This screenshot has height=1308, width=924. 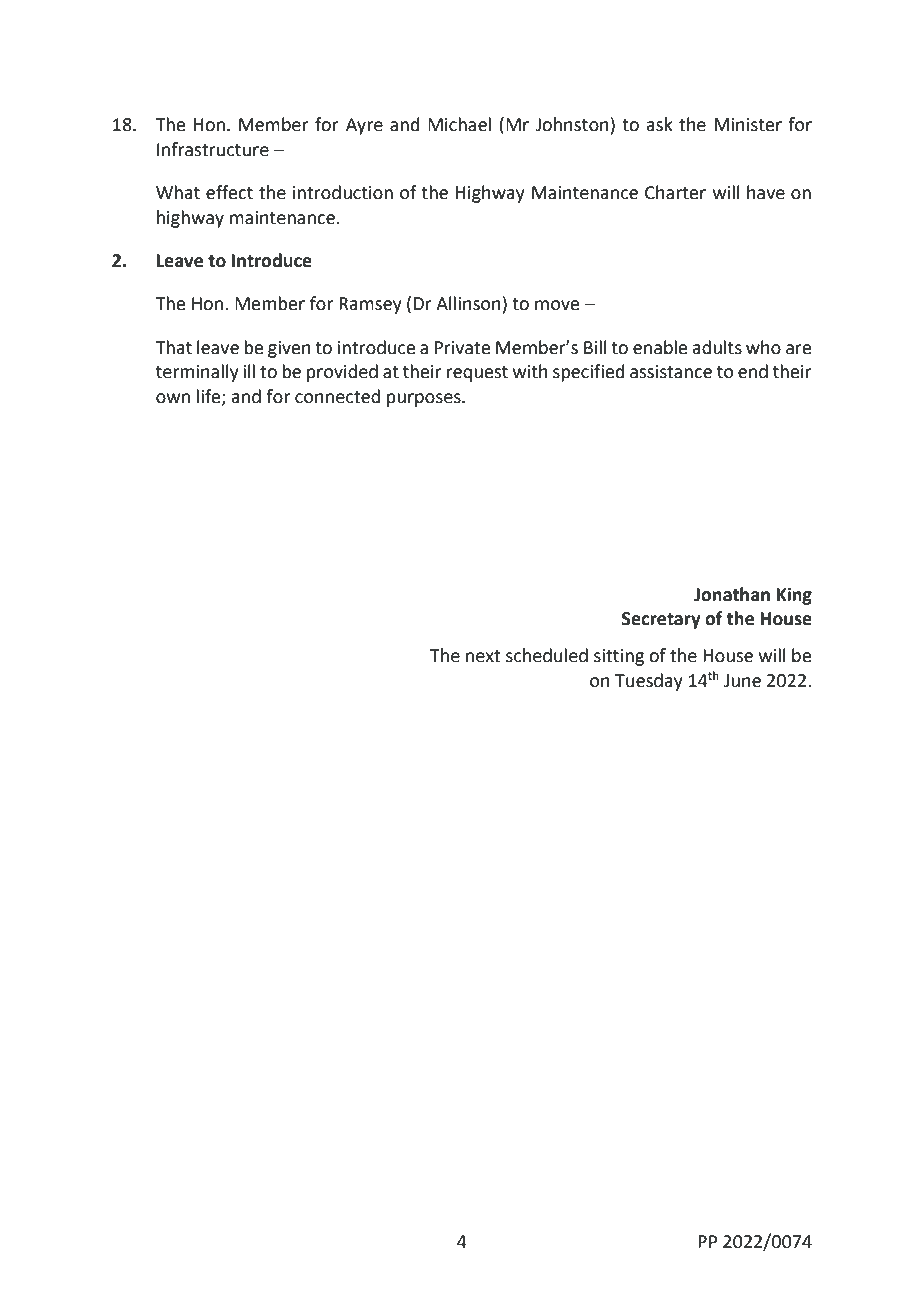 I want to click on move, so click(x=557, y=305).
